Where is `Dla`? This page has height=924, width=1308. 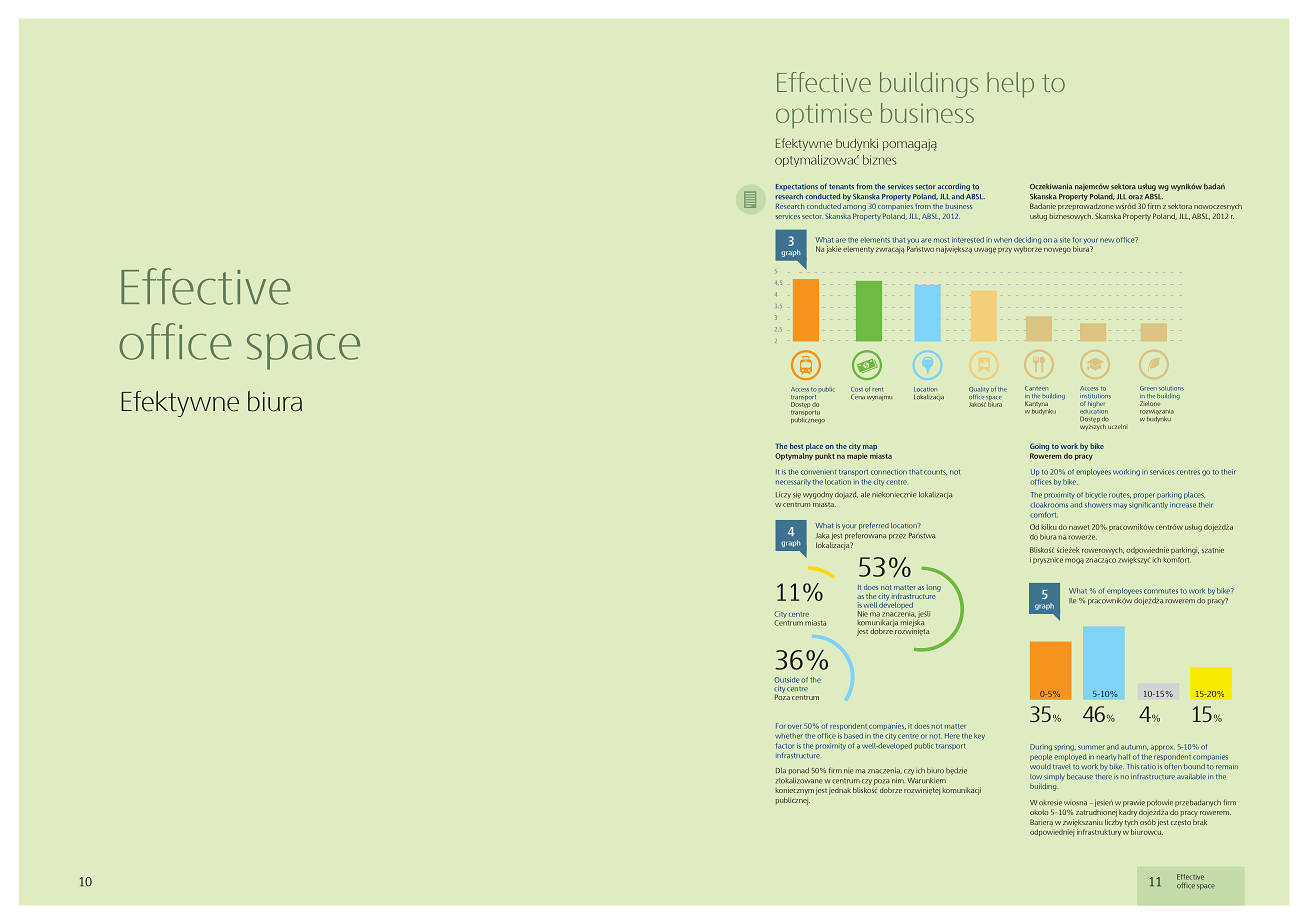
Dla is located at coordinates (781, 770).
